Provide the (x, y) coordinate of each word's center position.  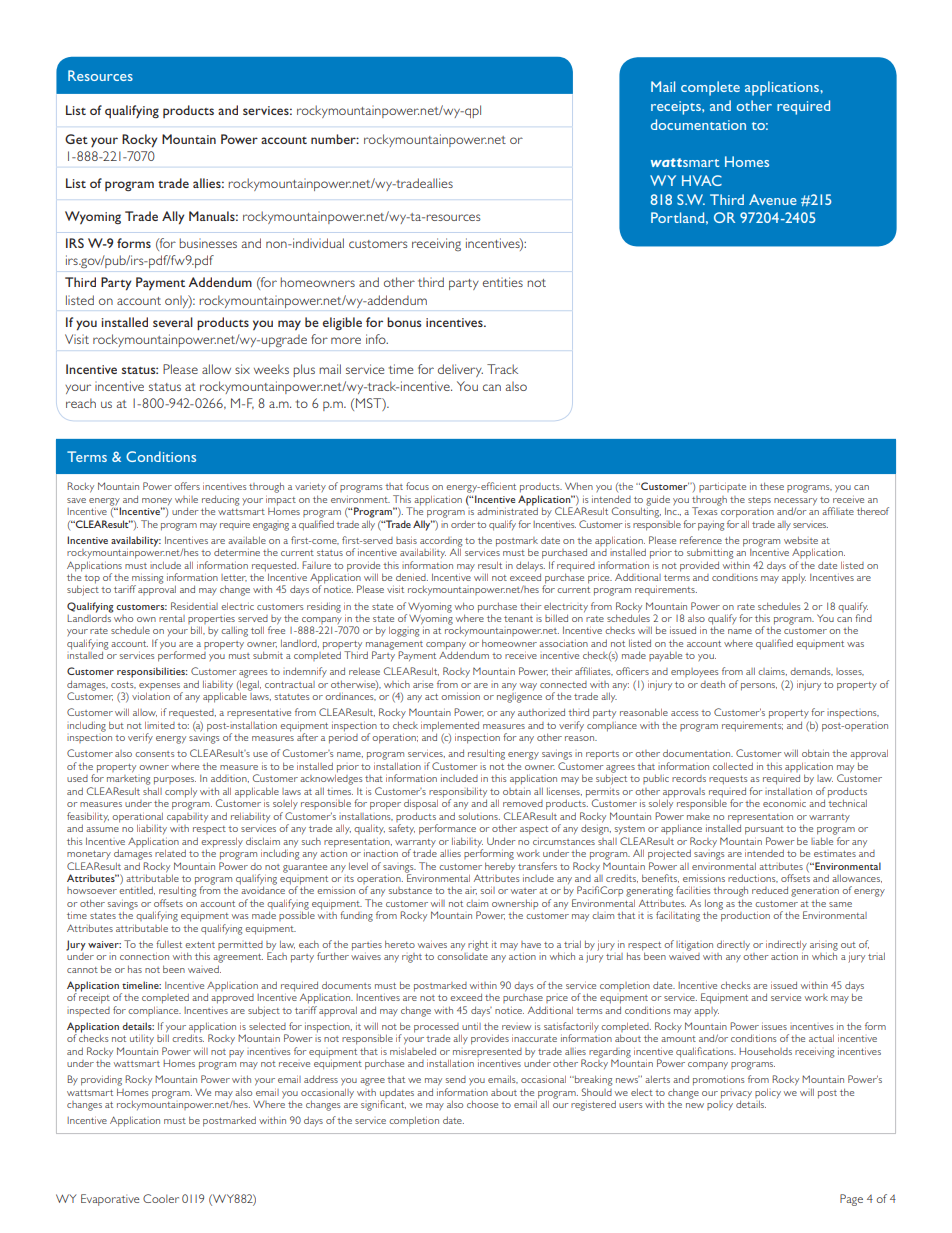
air (471, 892)
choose (482, 1104)
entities (503, 282)
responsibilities (152, 672)
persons (759, 687)
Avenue (773, 199)
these (772, 486)
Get (76, 139)
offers (187, 486)
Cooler (161, 1198)
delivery (460, 370)
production (744, 915)
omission (460, 696)
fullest (169, 944)
